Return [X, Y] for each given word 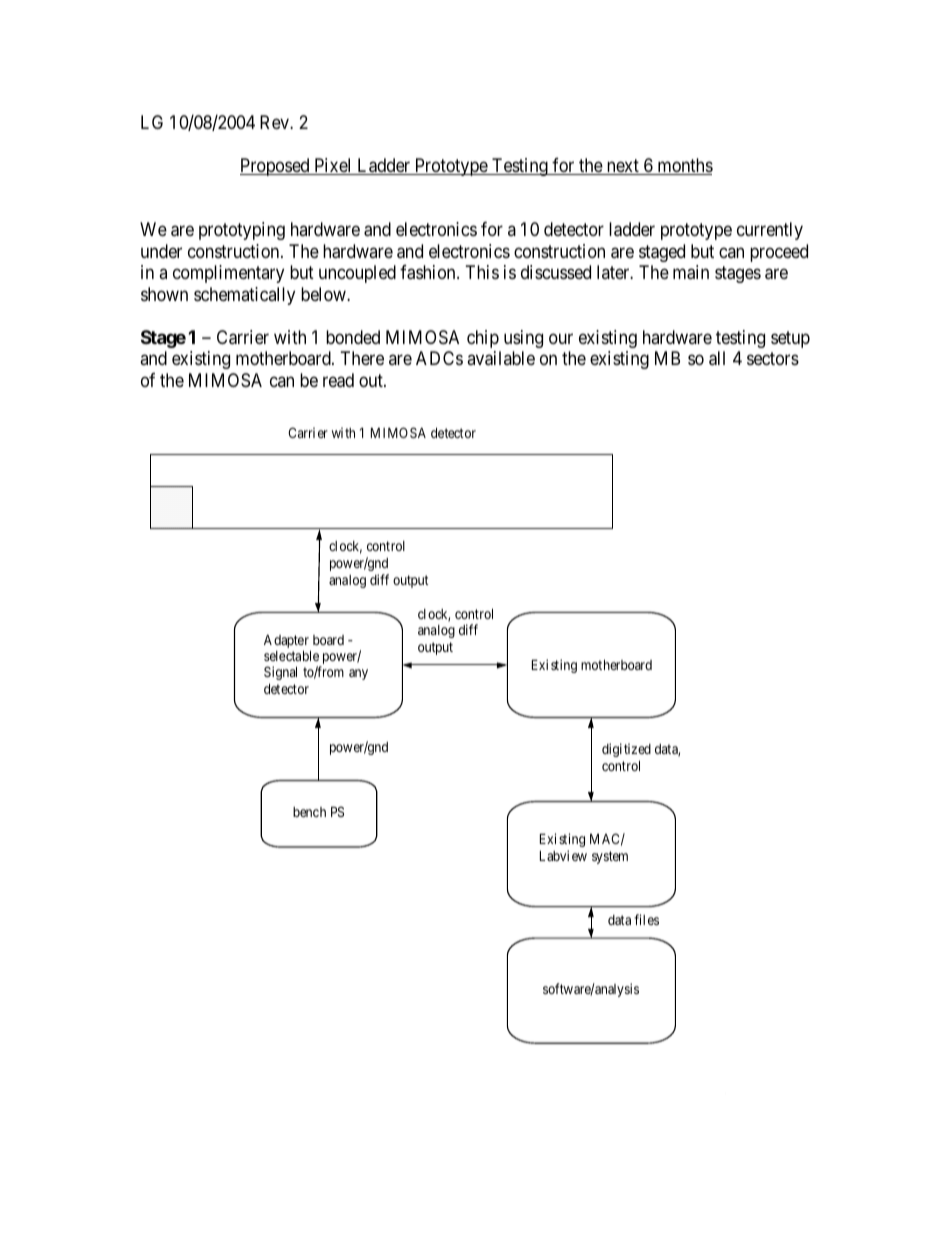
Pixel [333, 166]
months [684, 166]
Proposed [276, 167]
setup [790, 339]
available [501, 358]
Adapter [286, 641]
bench [309, 812]
